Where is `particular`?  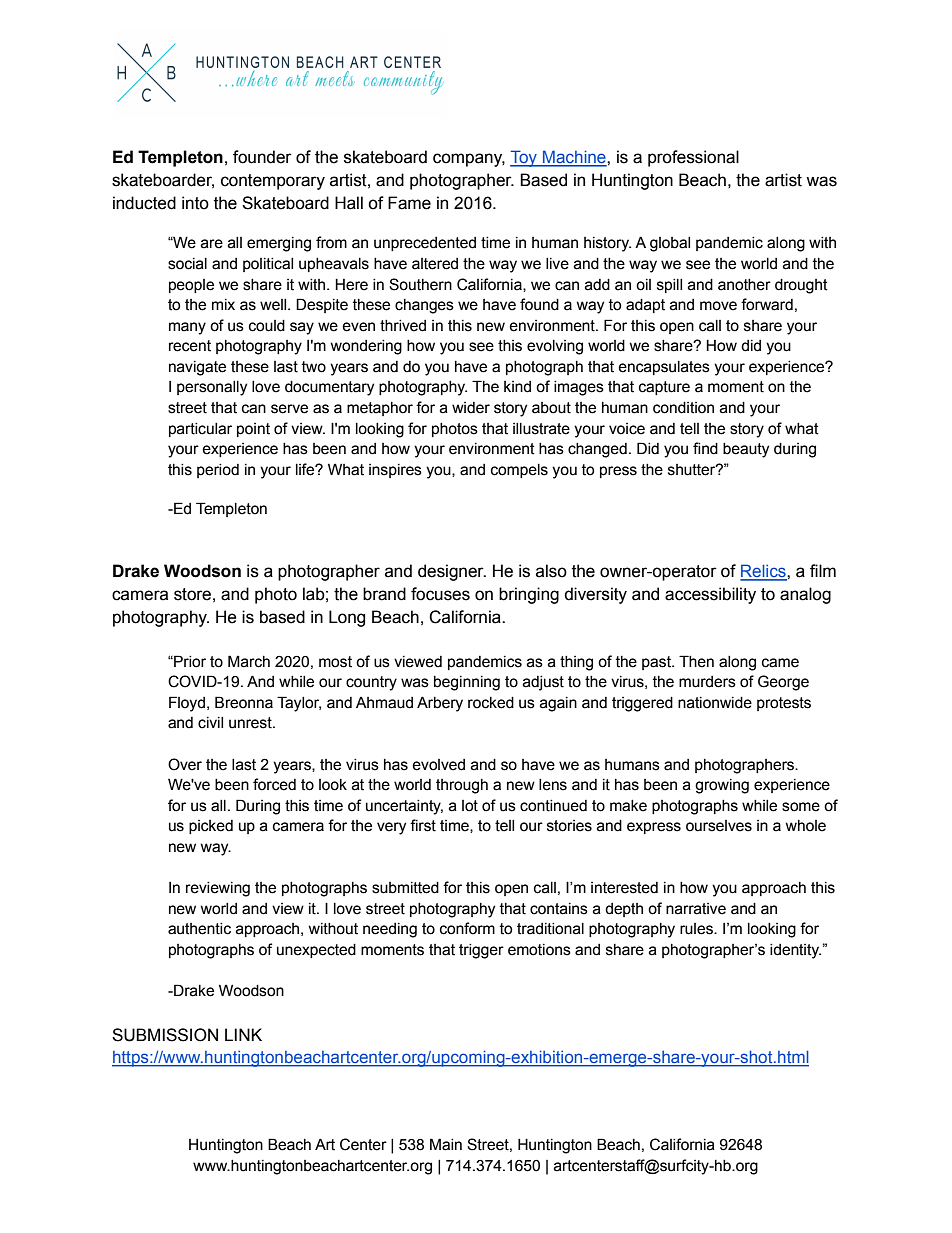 particular is located at coordinates (200, 430).
